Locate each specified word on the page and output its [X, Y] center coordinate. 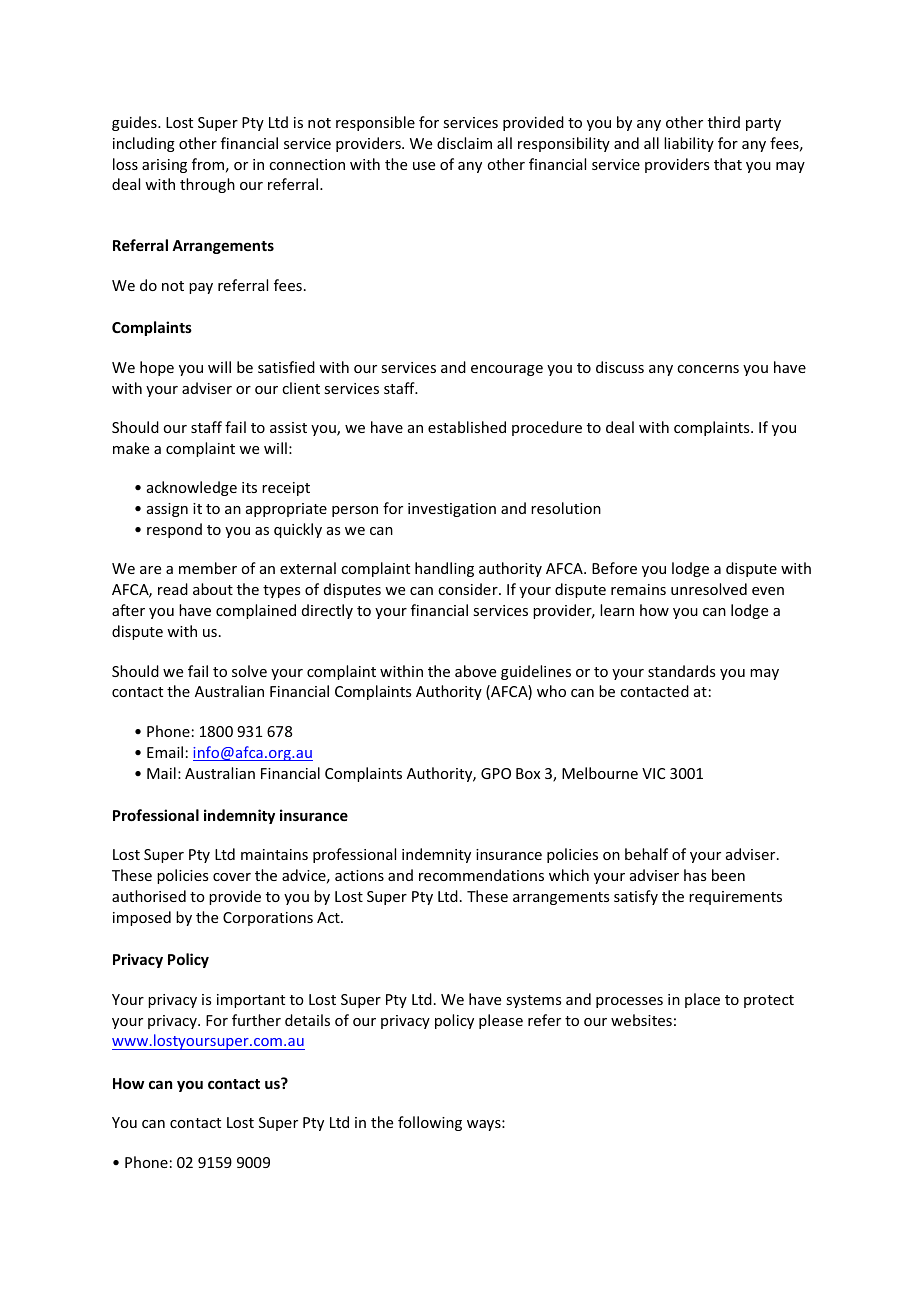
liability [689, 144]
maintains [274, 854]
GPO [496, 773]
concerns [708, 369]
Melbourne [600, 773]
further [256, 1020]
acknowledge [192, 488]
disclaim [464, 143]
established [467, 427]
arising [164, 166]
